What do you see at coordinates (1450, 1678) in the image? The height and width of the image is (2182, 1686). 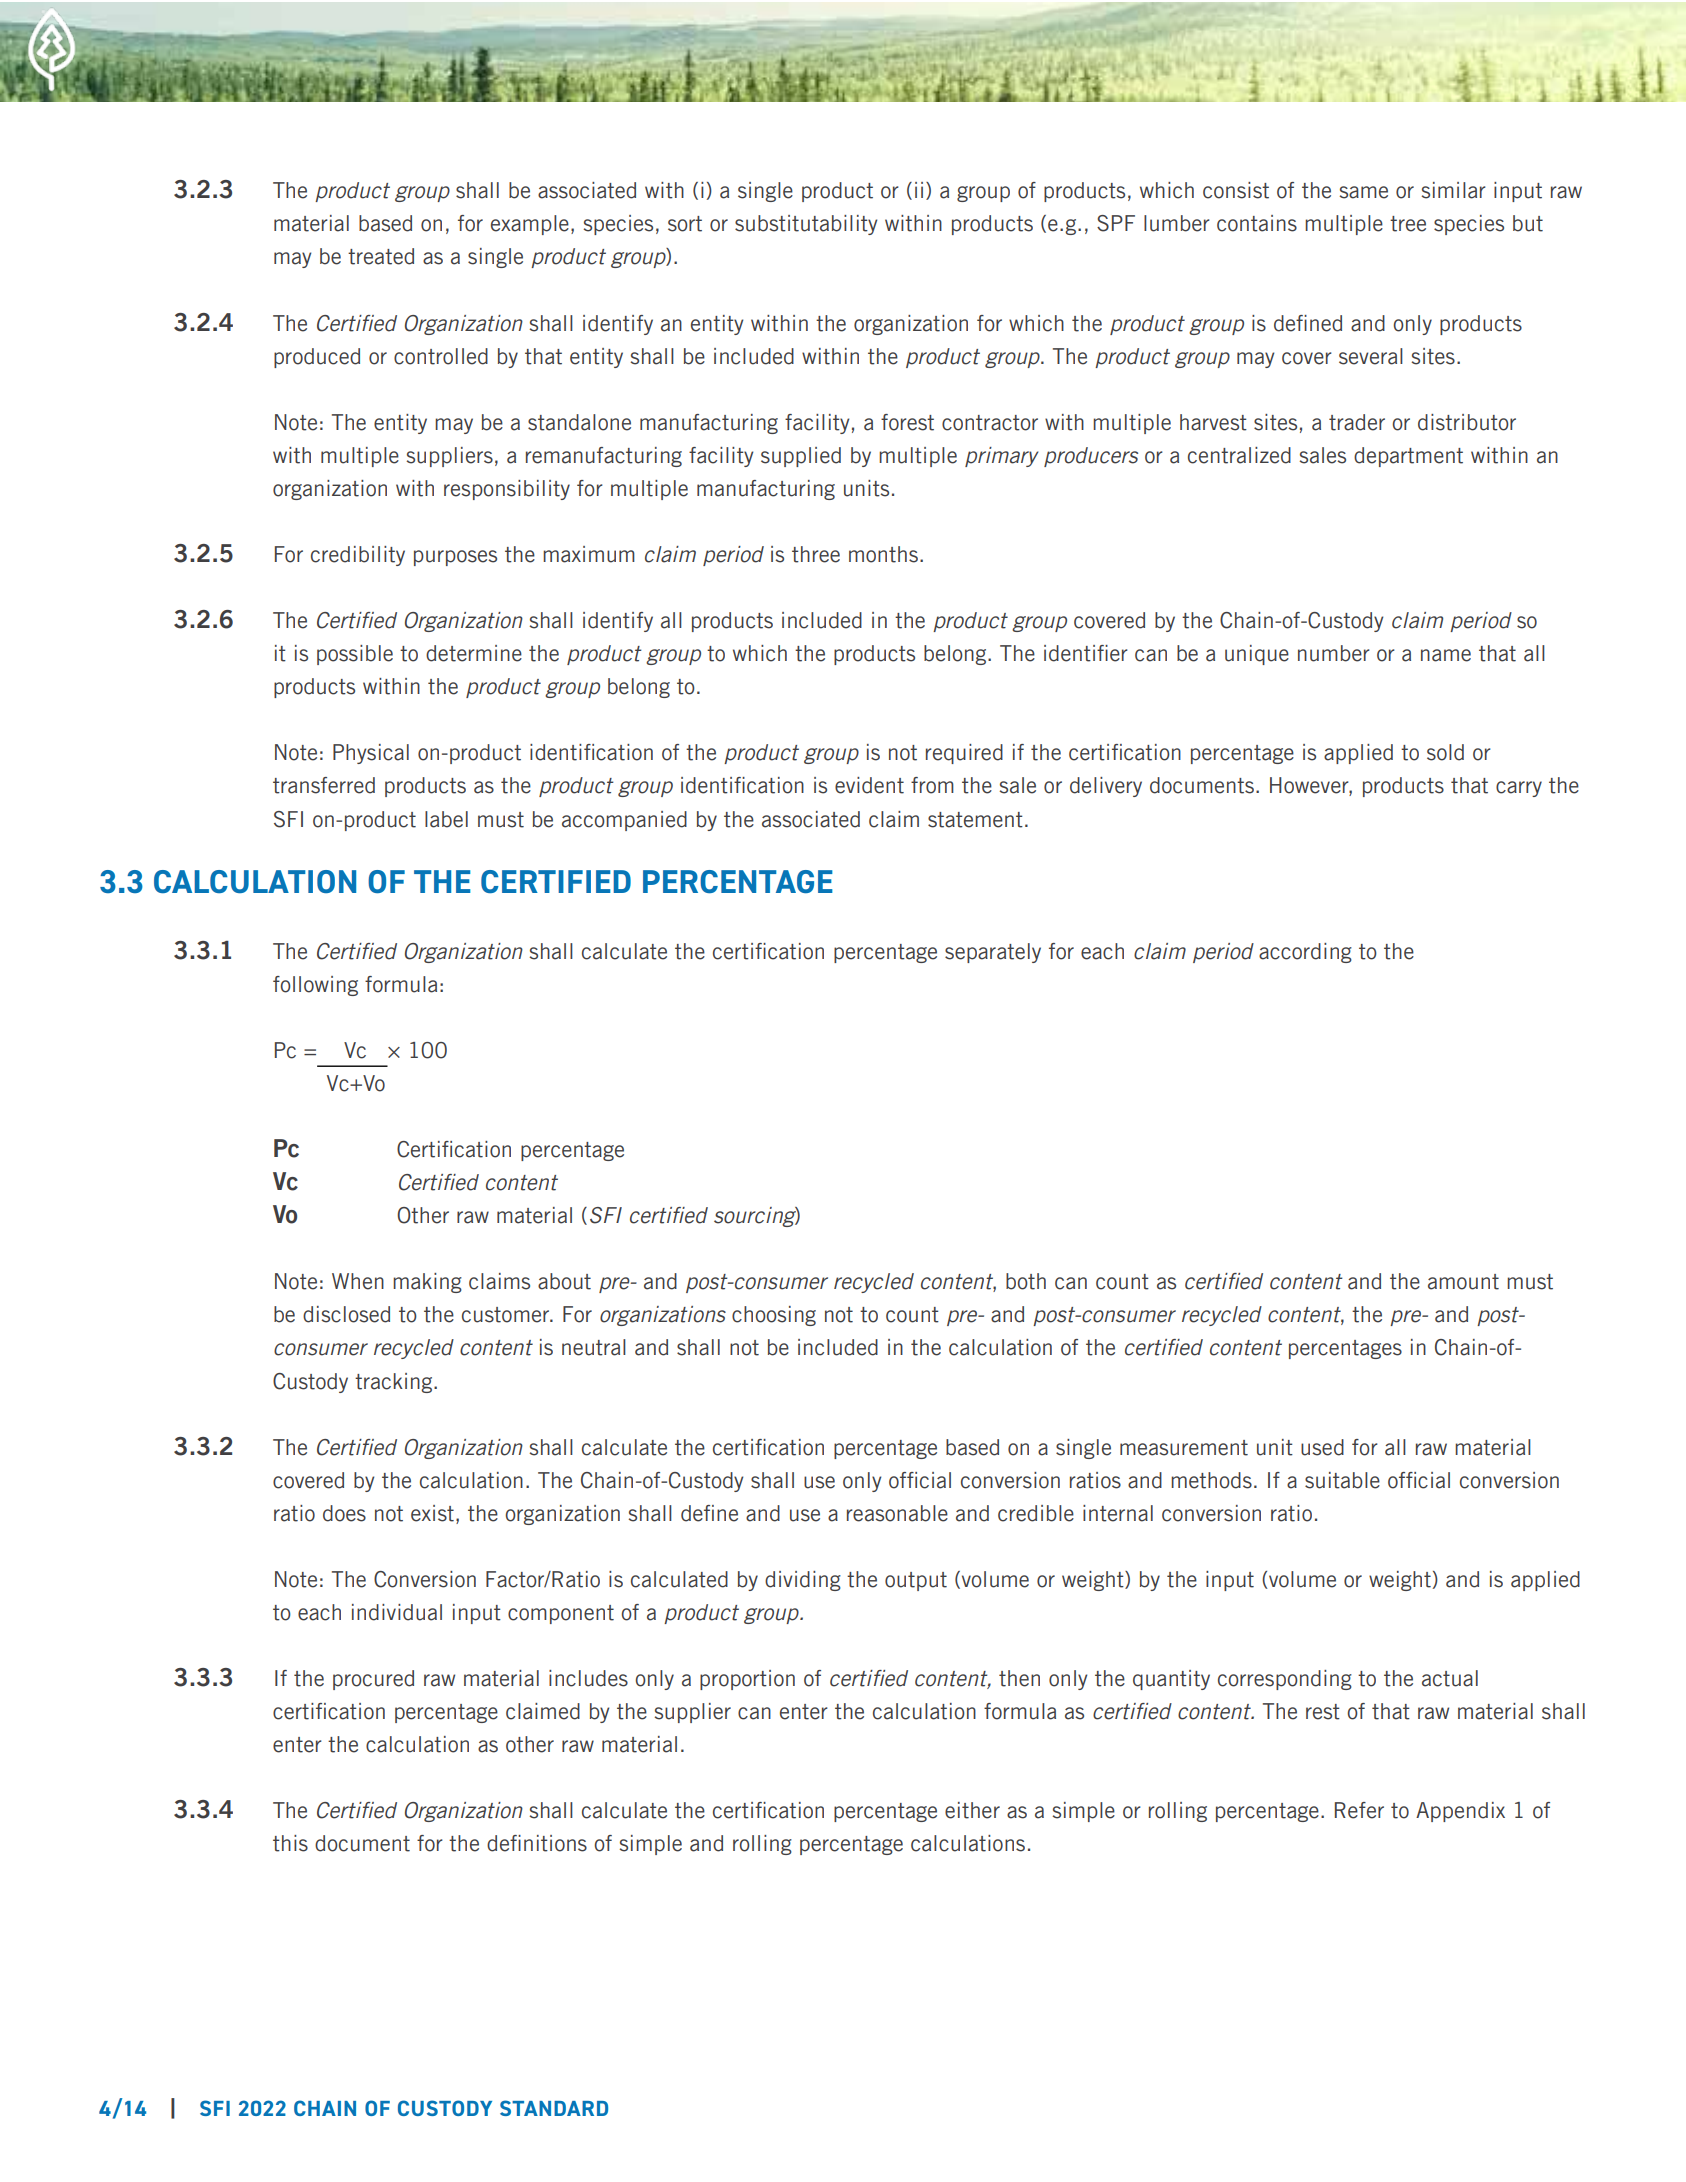 I see `actual` at bounding box center [1450, 1678].
